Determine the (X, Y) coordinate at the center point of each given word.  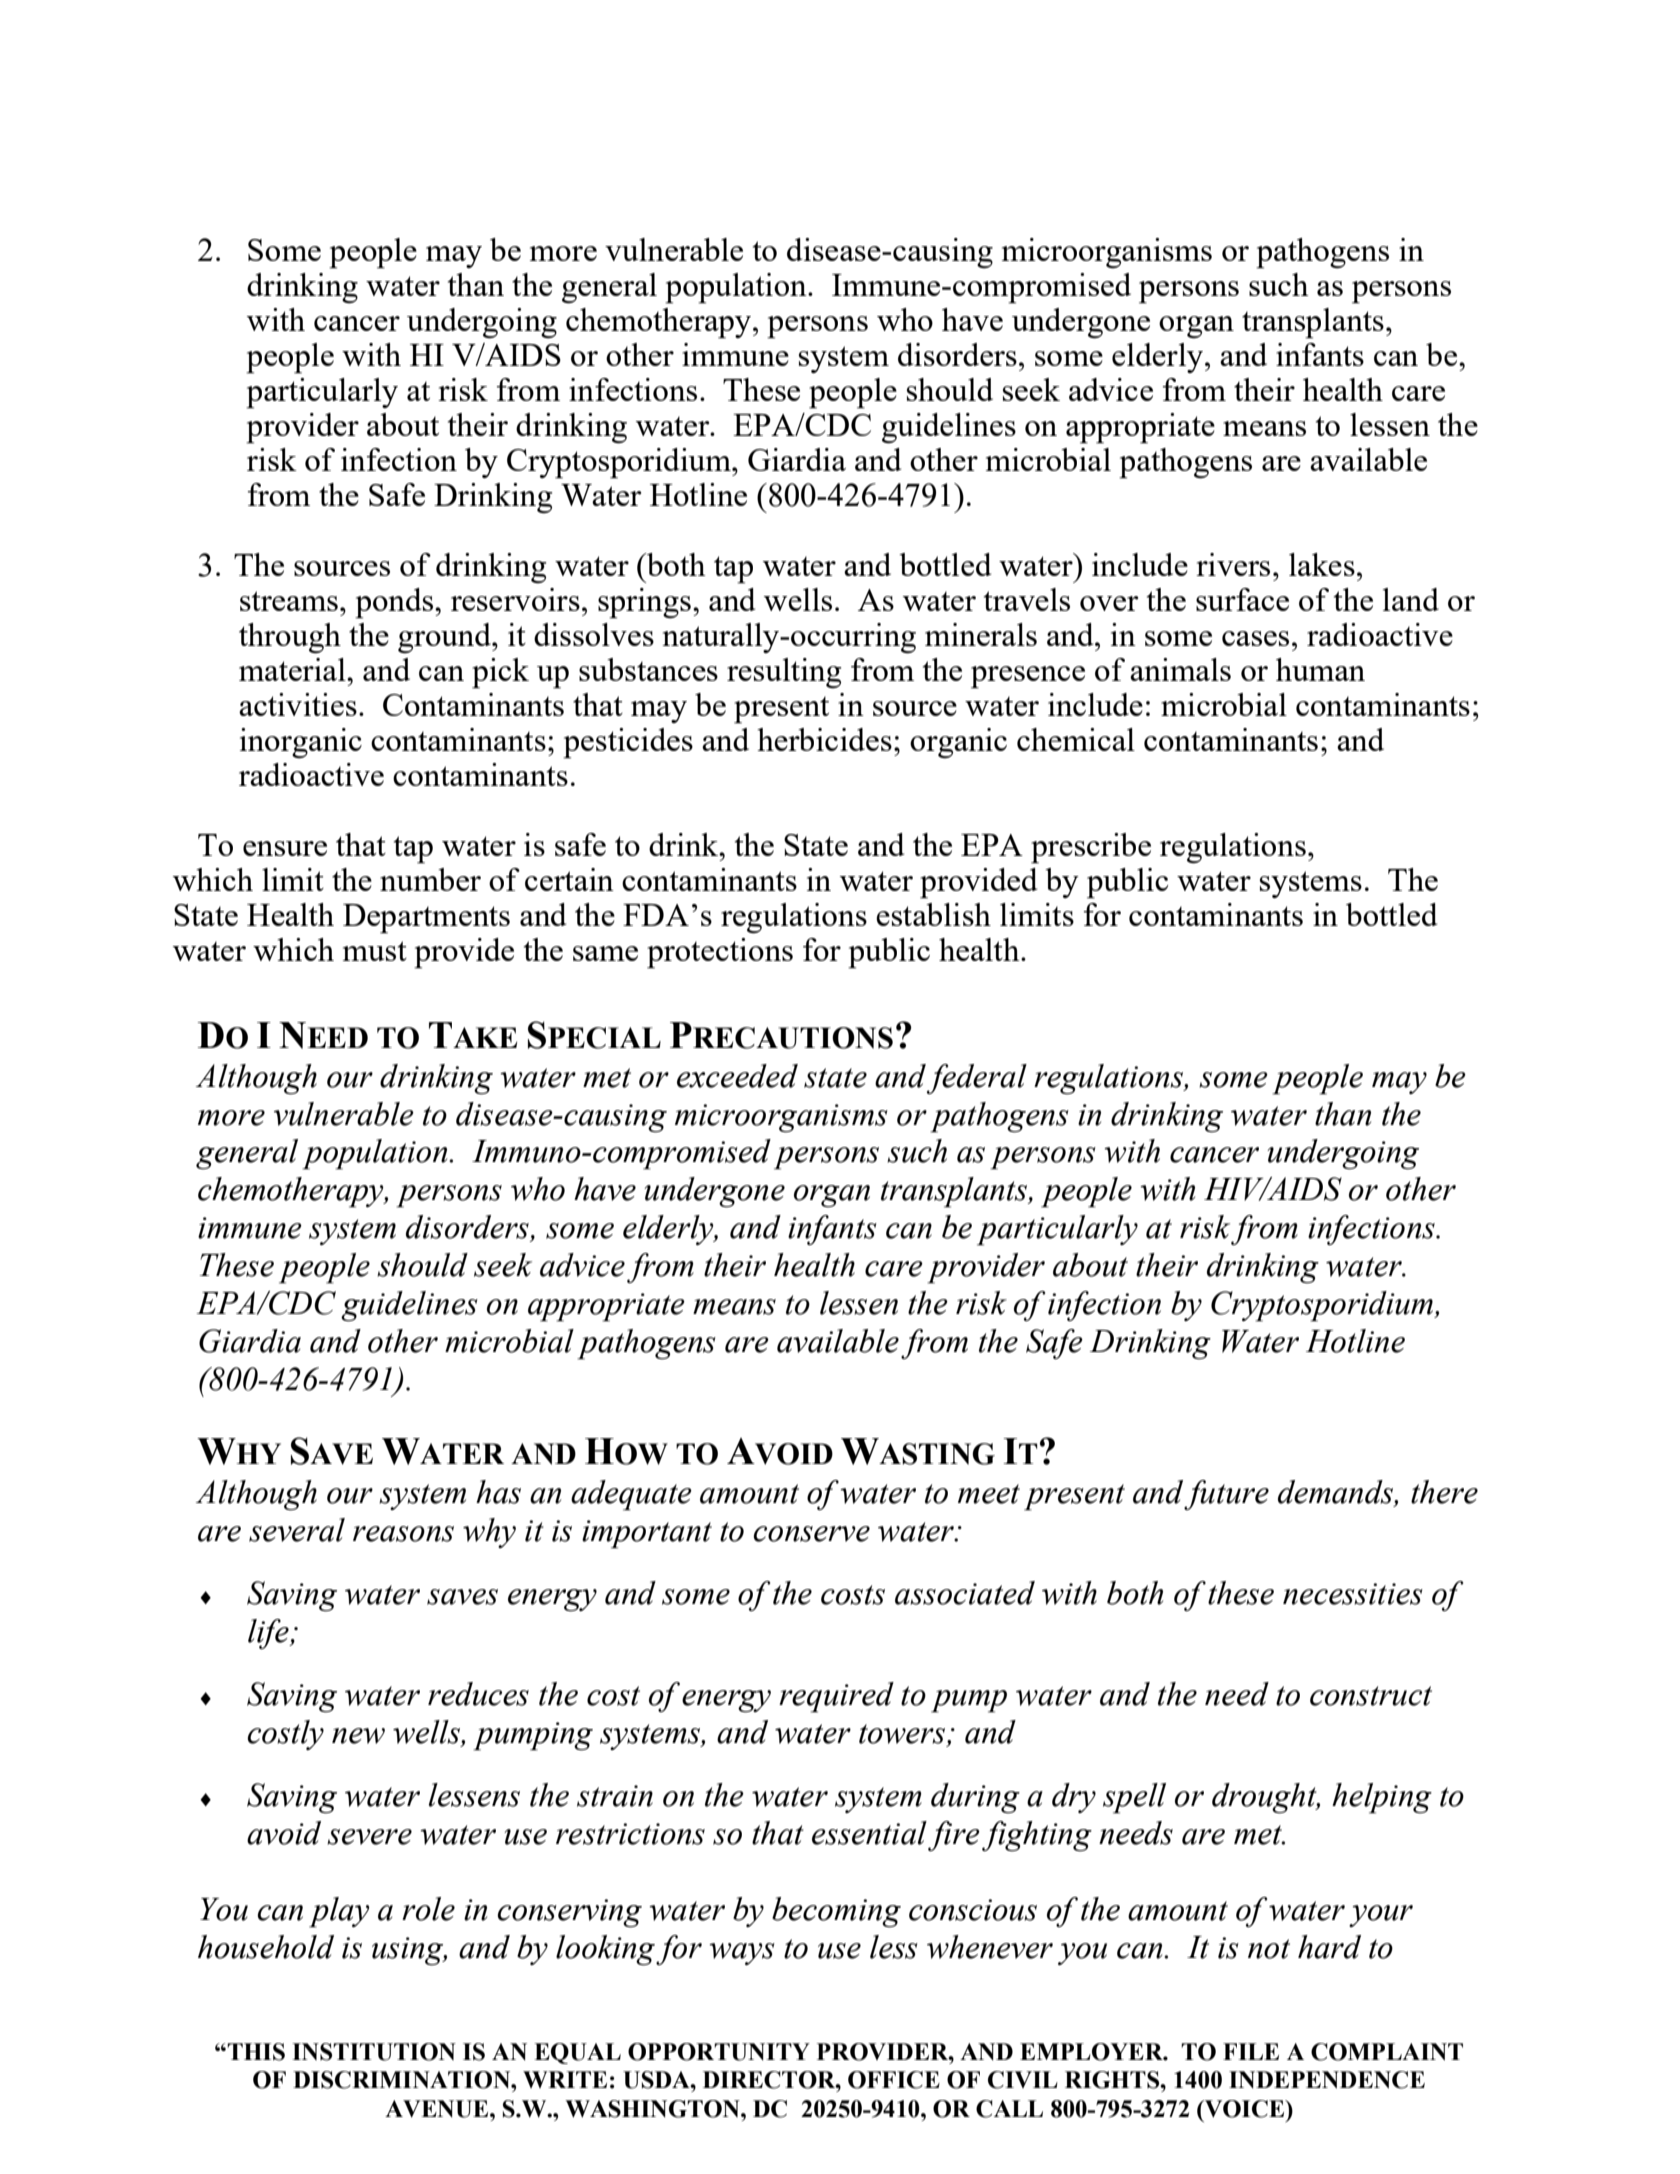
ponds (395, 603)
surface (1242, 599)
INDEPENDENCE (1327, 2080)
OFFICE (894, 2080)
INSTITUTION (374, 2052)
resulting (784, 673)
